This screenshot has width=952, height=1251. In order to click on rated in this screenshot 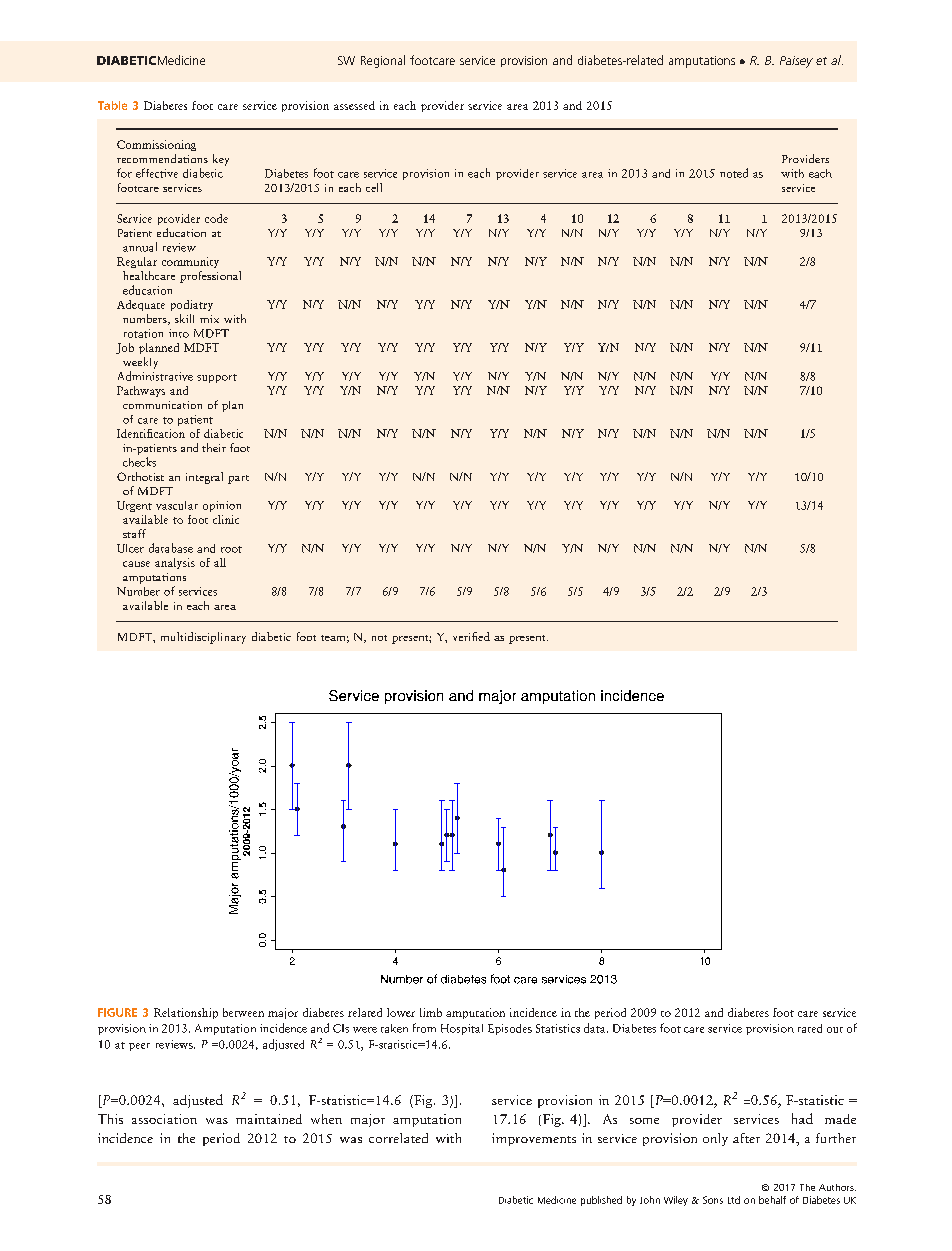, I will do `click(810, 1028)`.
